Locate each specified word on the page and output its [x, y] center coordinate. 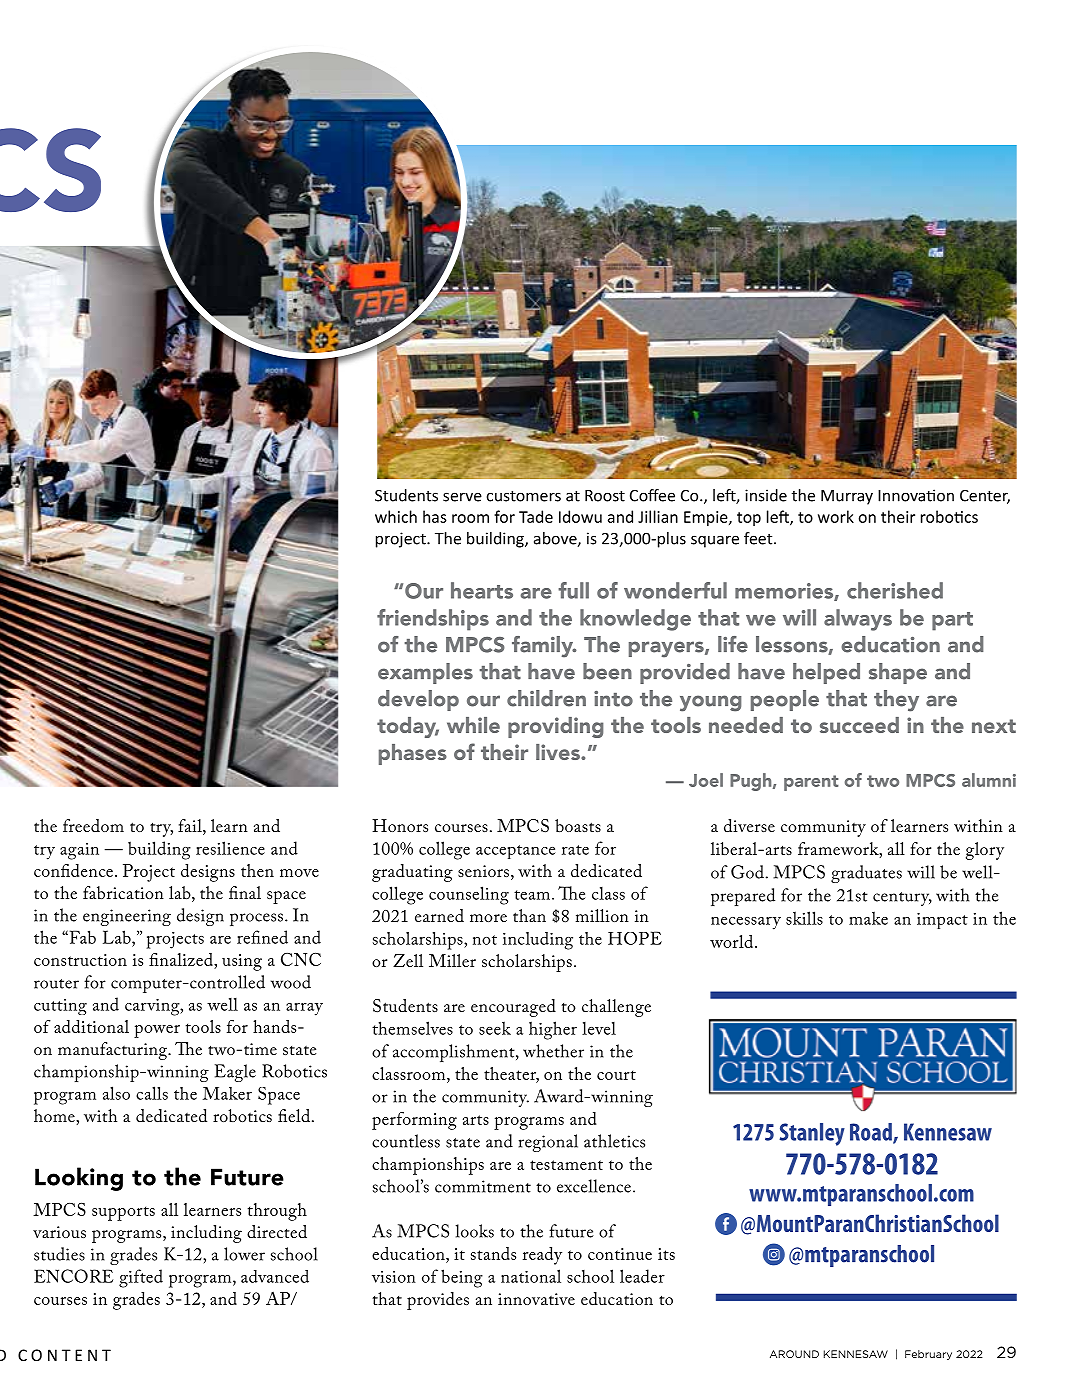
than [529, 915]
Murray [847, 497]
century [902, 899]
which [396, 516]
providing [556, 727]
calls [152, 1093]
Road [872, 1133]
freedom [93, 825]
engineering [127, 917]
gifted [141, 1278]
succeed [859, 725]
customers [524, 496]
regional [548, 1143]
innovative [536, 1299]
